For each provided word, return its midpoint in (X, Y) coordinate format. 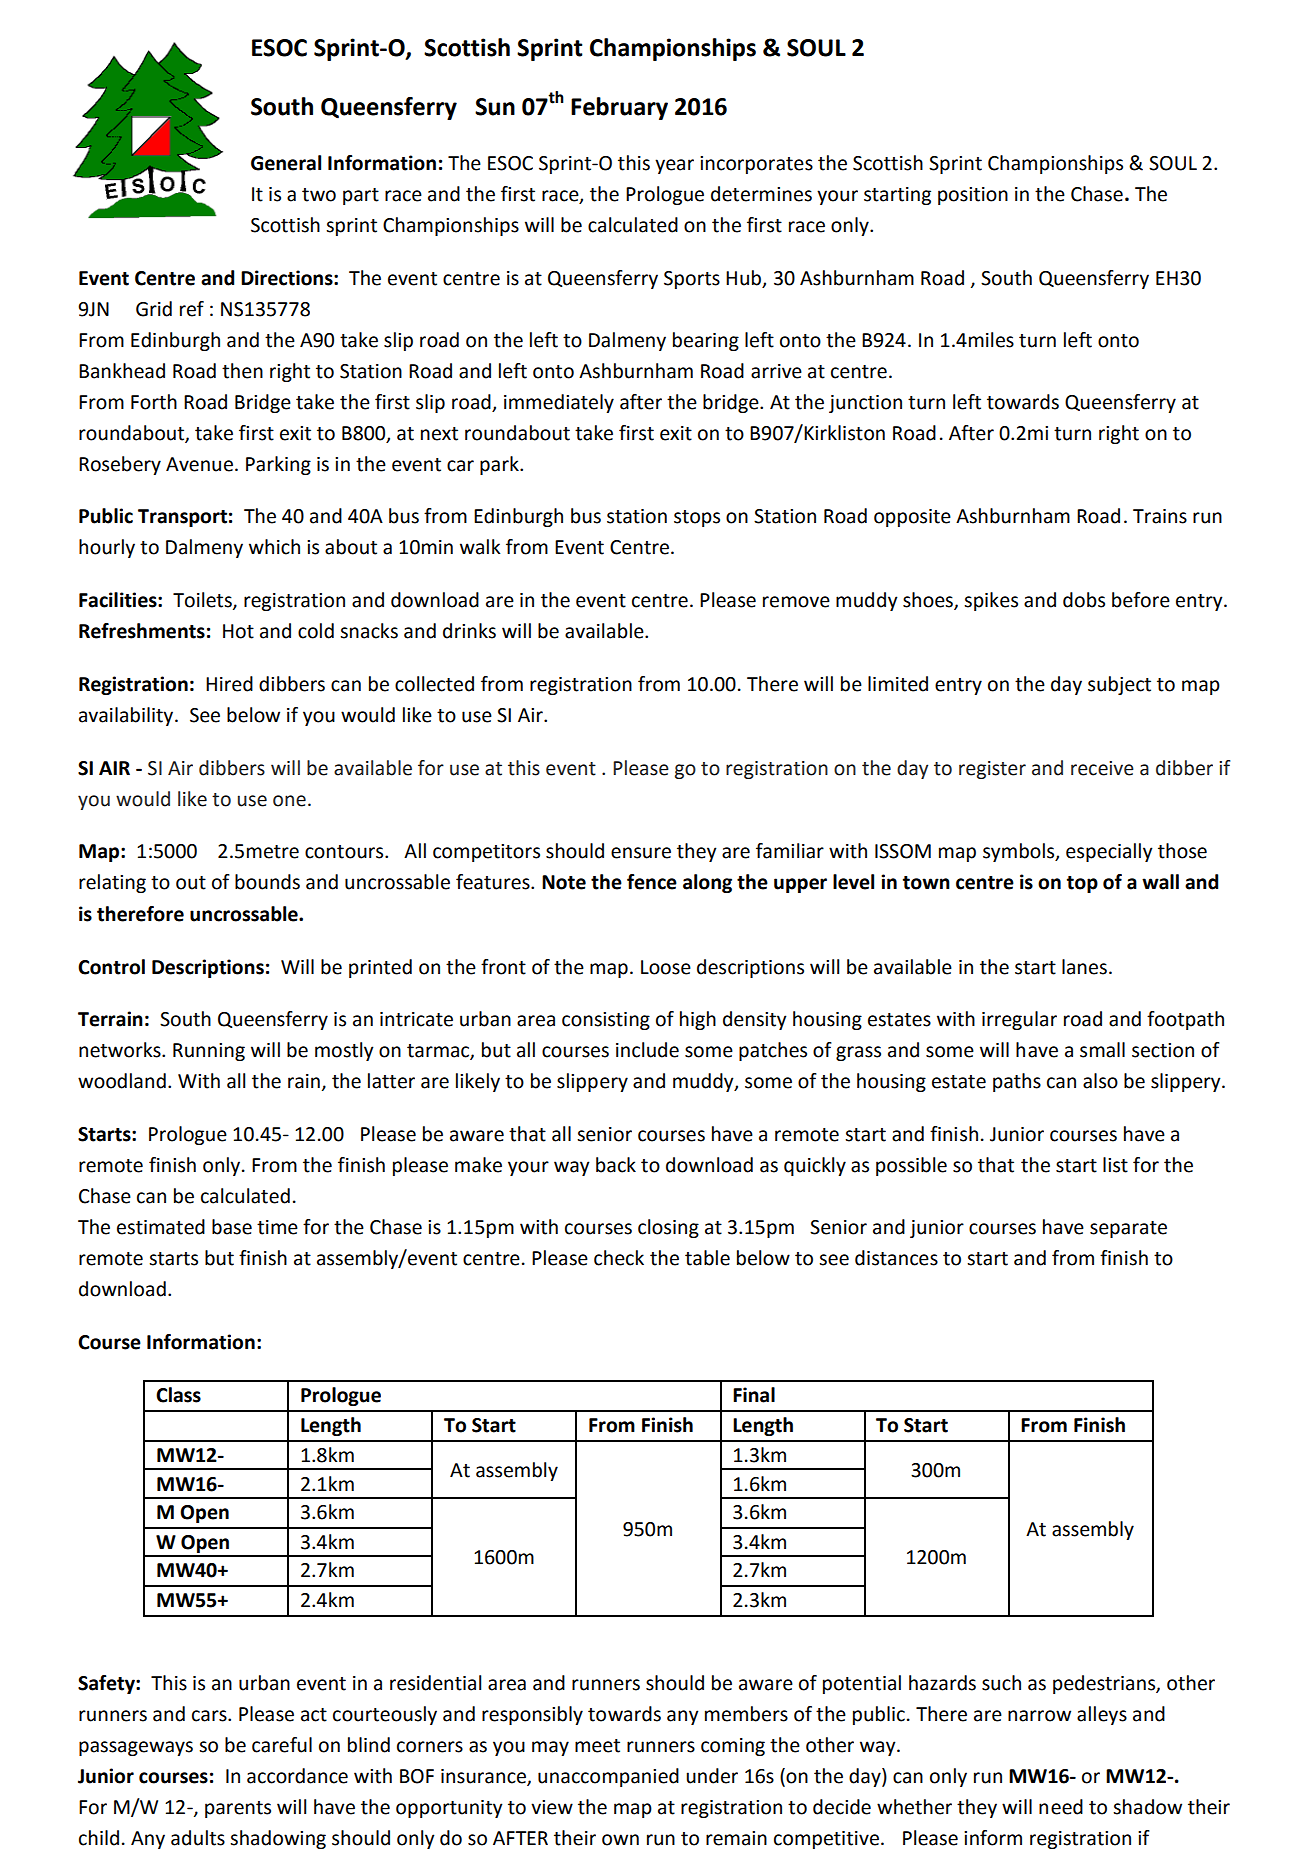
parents (238, 1809)
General (286, 163)
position (973, 196)
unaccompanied (608, 1777)
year (674, 166)
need (1061, 1807)
